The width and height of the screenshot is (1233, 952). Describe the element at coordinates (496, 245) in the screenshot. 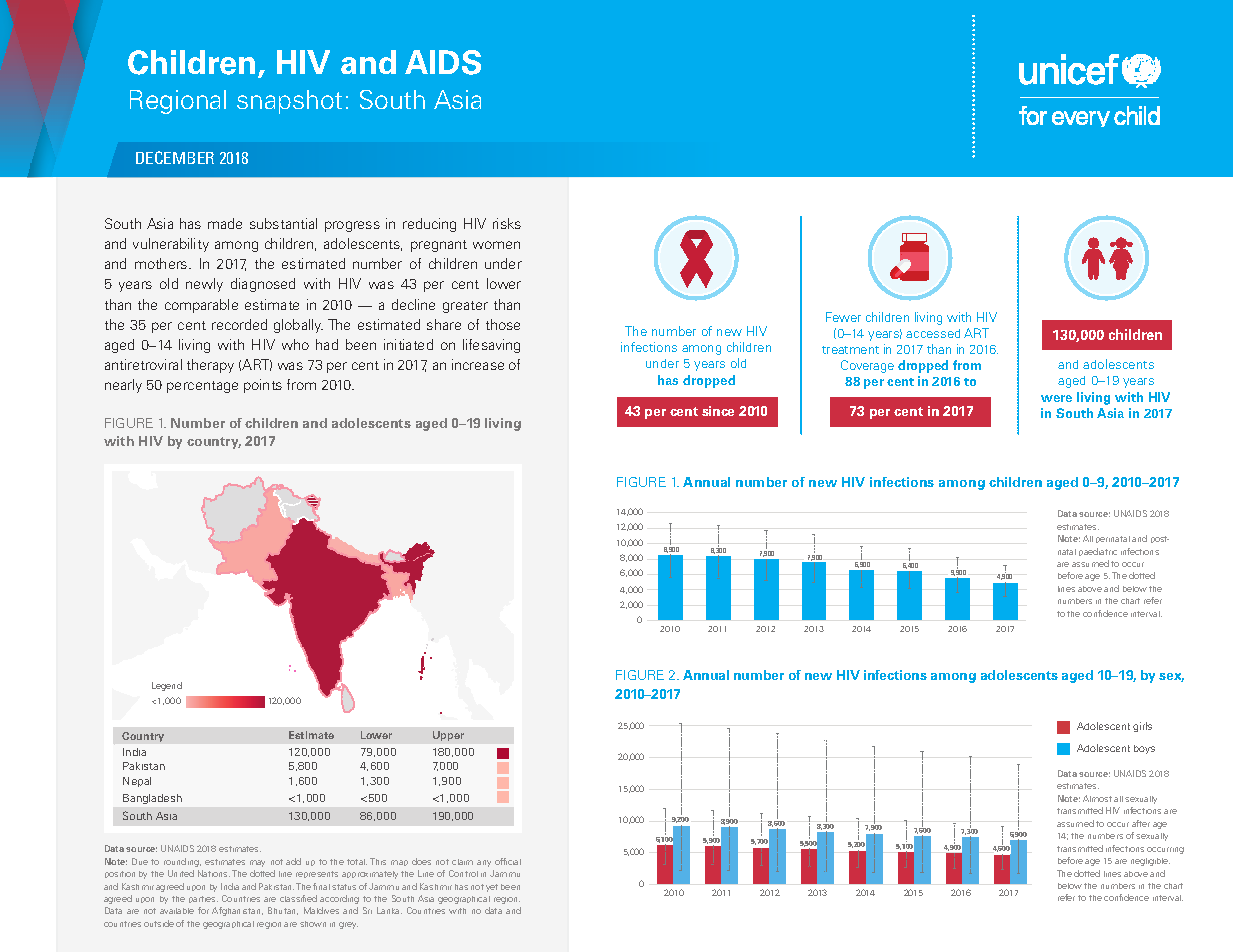

I see `women` at that location.
